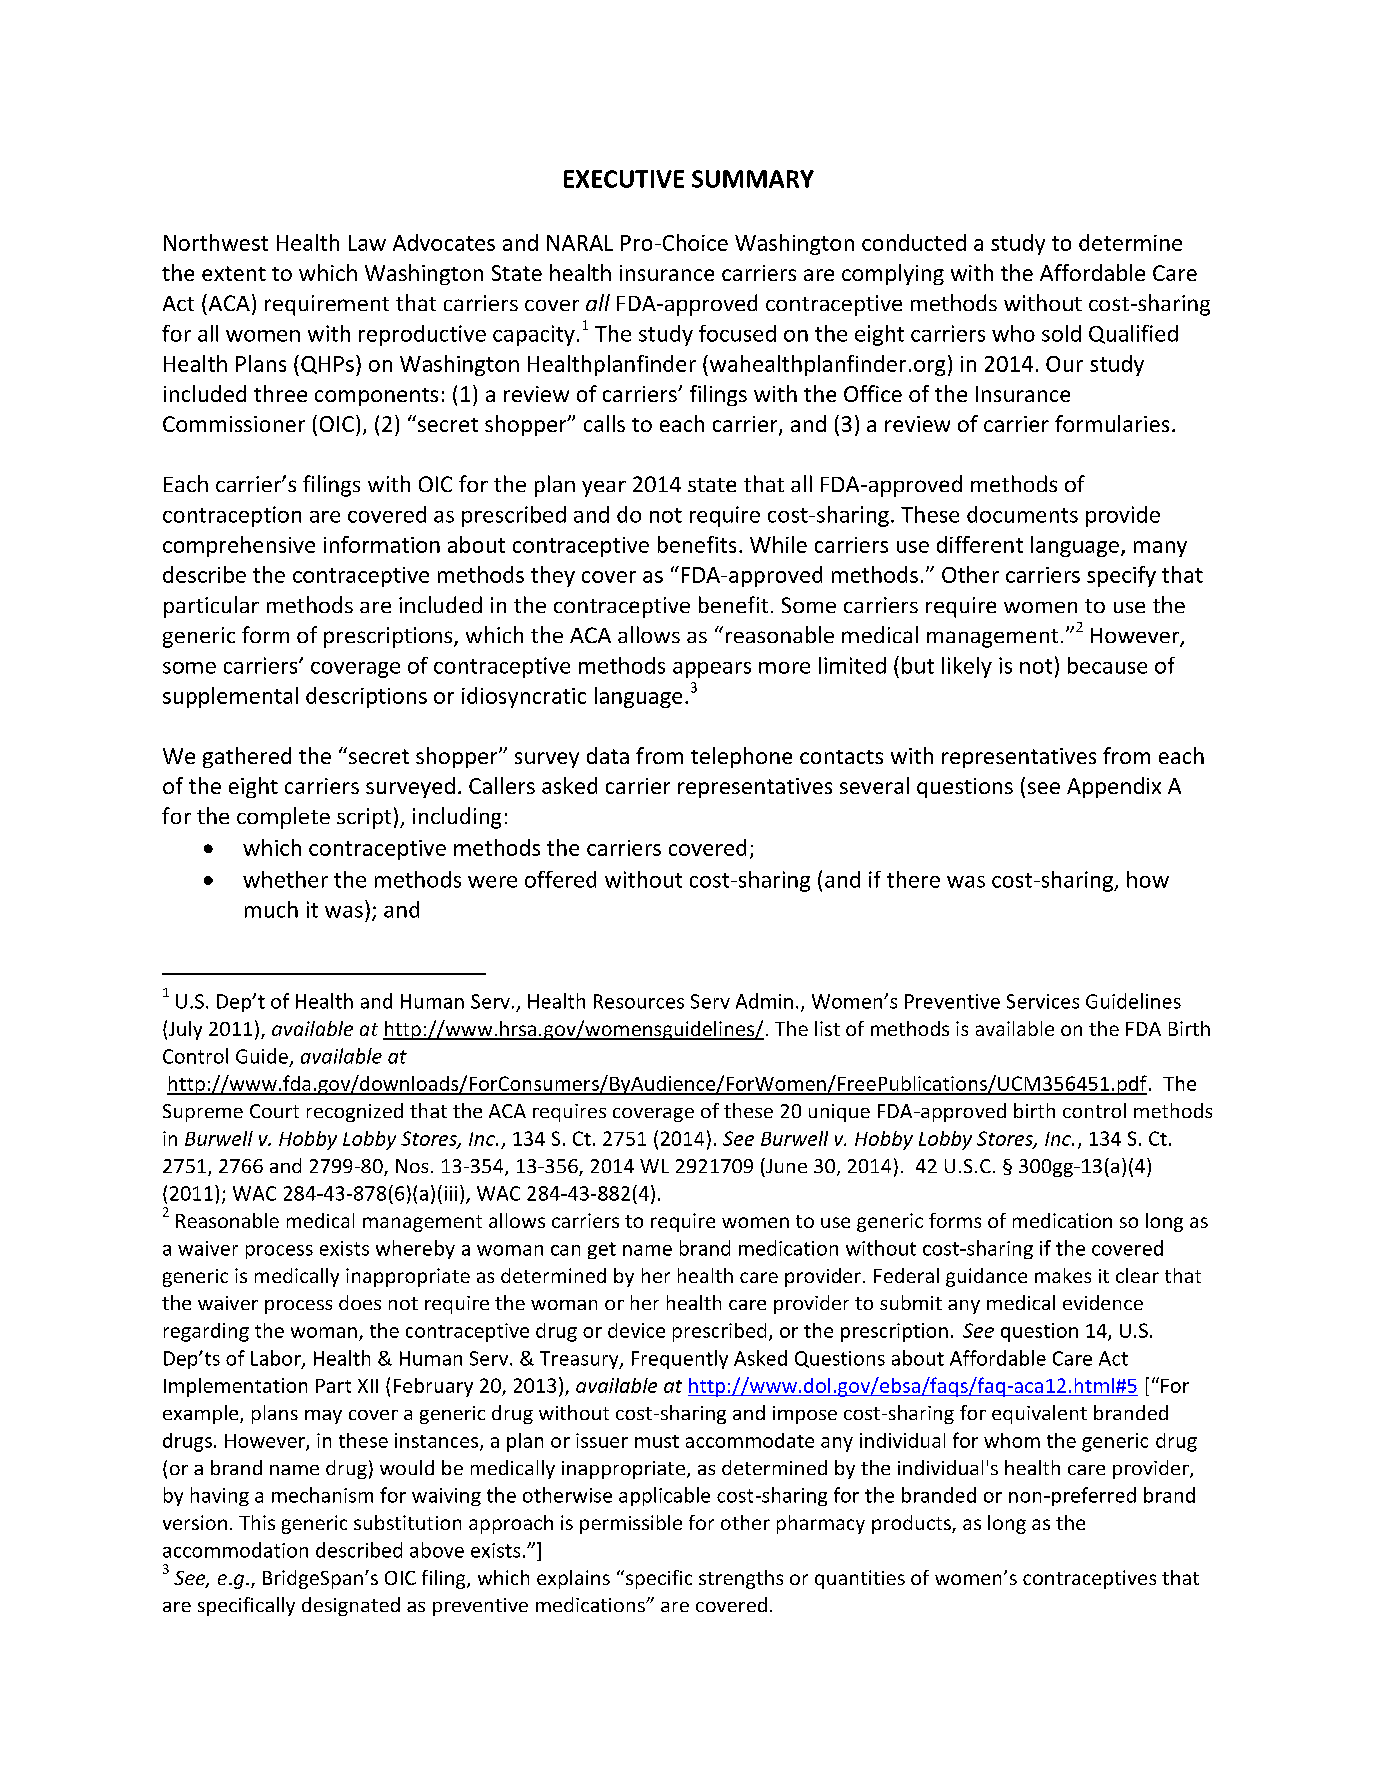  What do you see at coordinates (912, 1524) in the document?
I see `products` at bounding box center [912, 1524].
